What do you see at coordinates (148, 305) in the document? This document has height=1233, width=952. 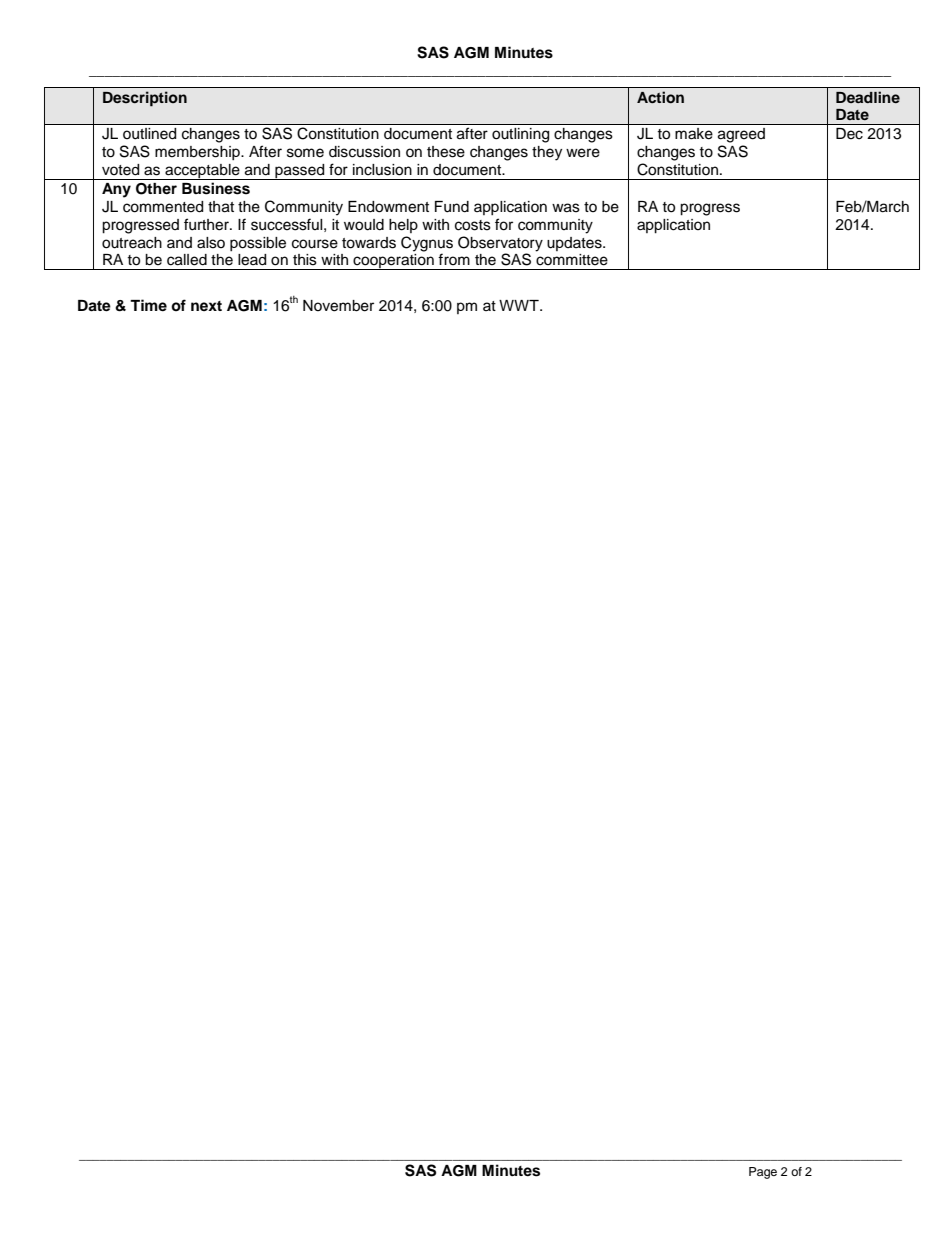 I see `Time` at bounding box center [148, 305].
